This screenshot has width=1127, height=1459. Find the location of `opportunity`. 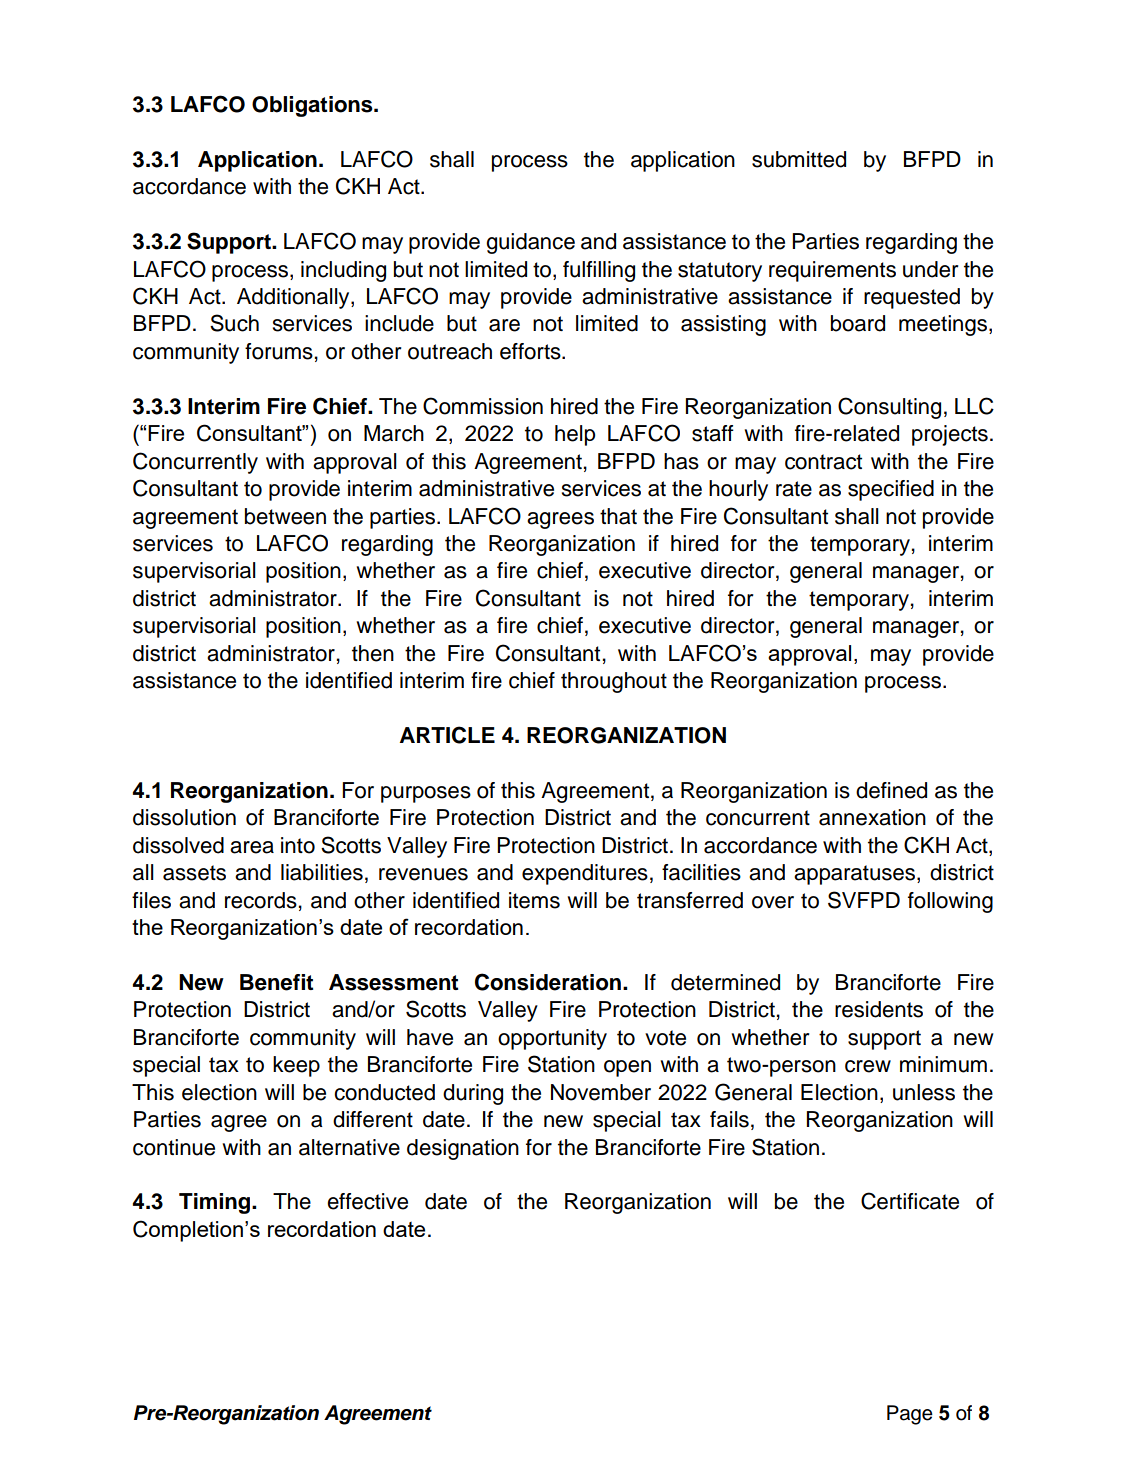

opportunity is located at coordinates (552, 1039).
